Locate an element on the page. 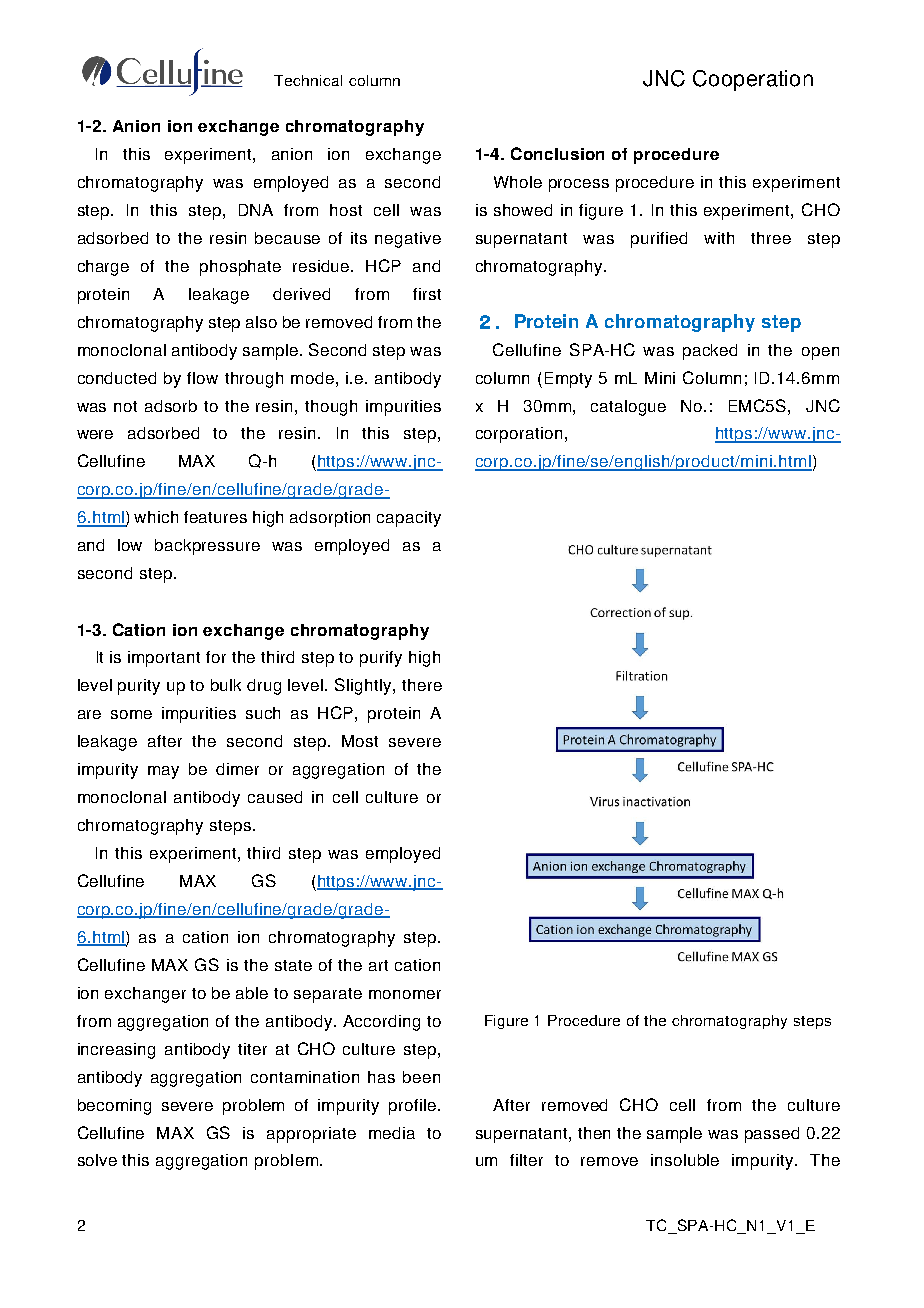 This page has width=924, height=1308. Whole is located at coordinates (518, 182).
